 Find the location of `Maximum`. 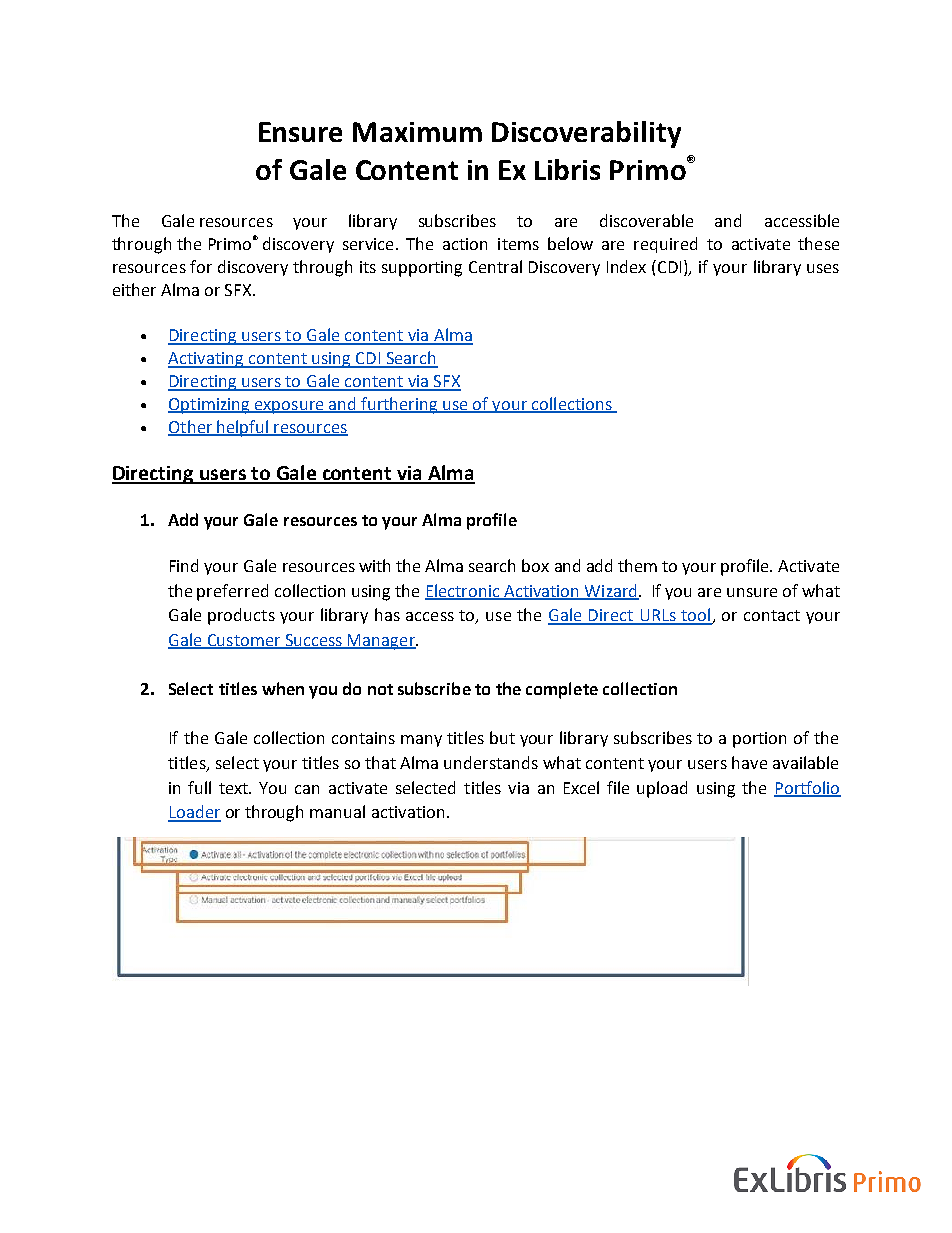

Maximum is located at coordinates (417, 132).
